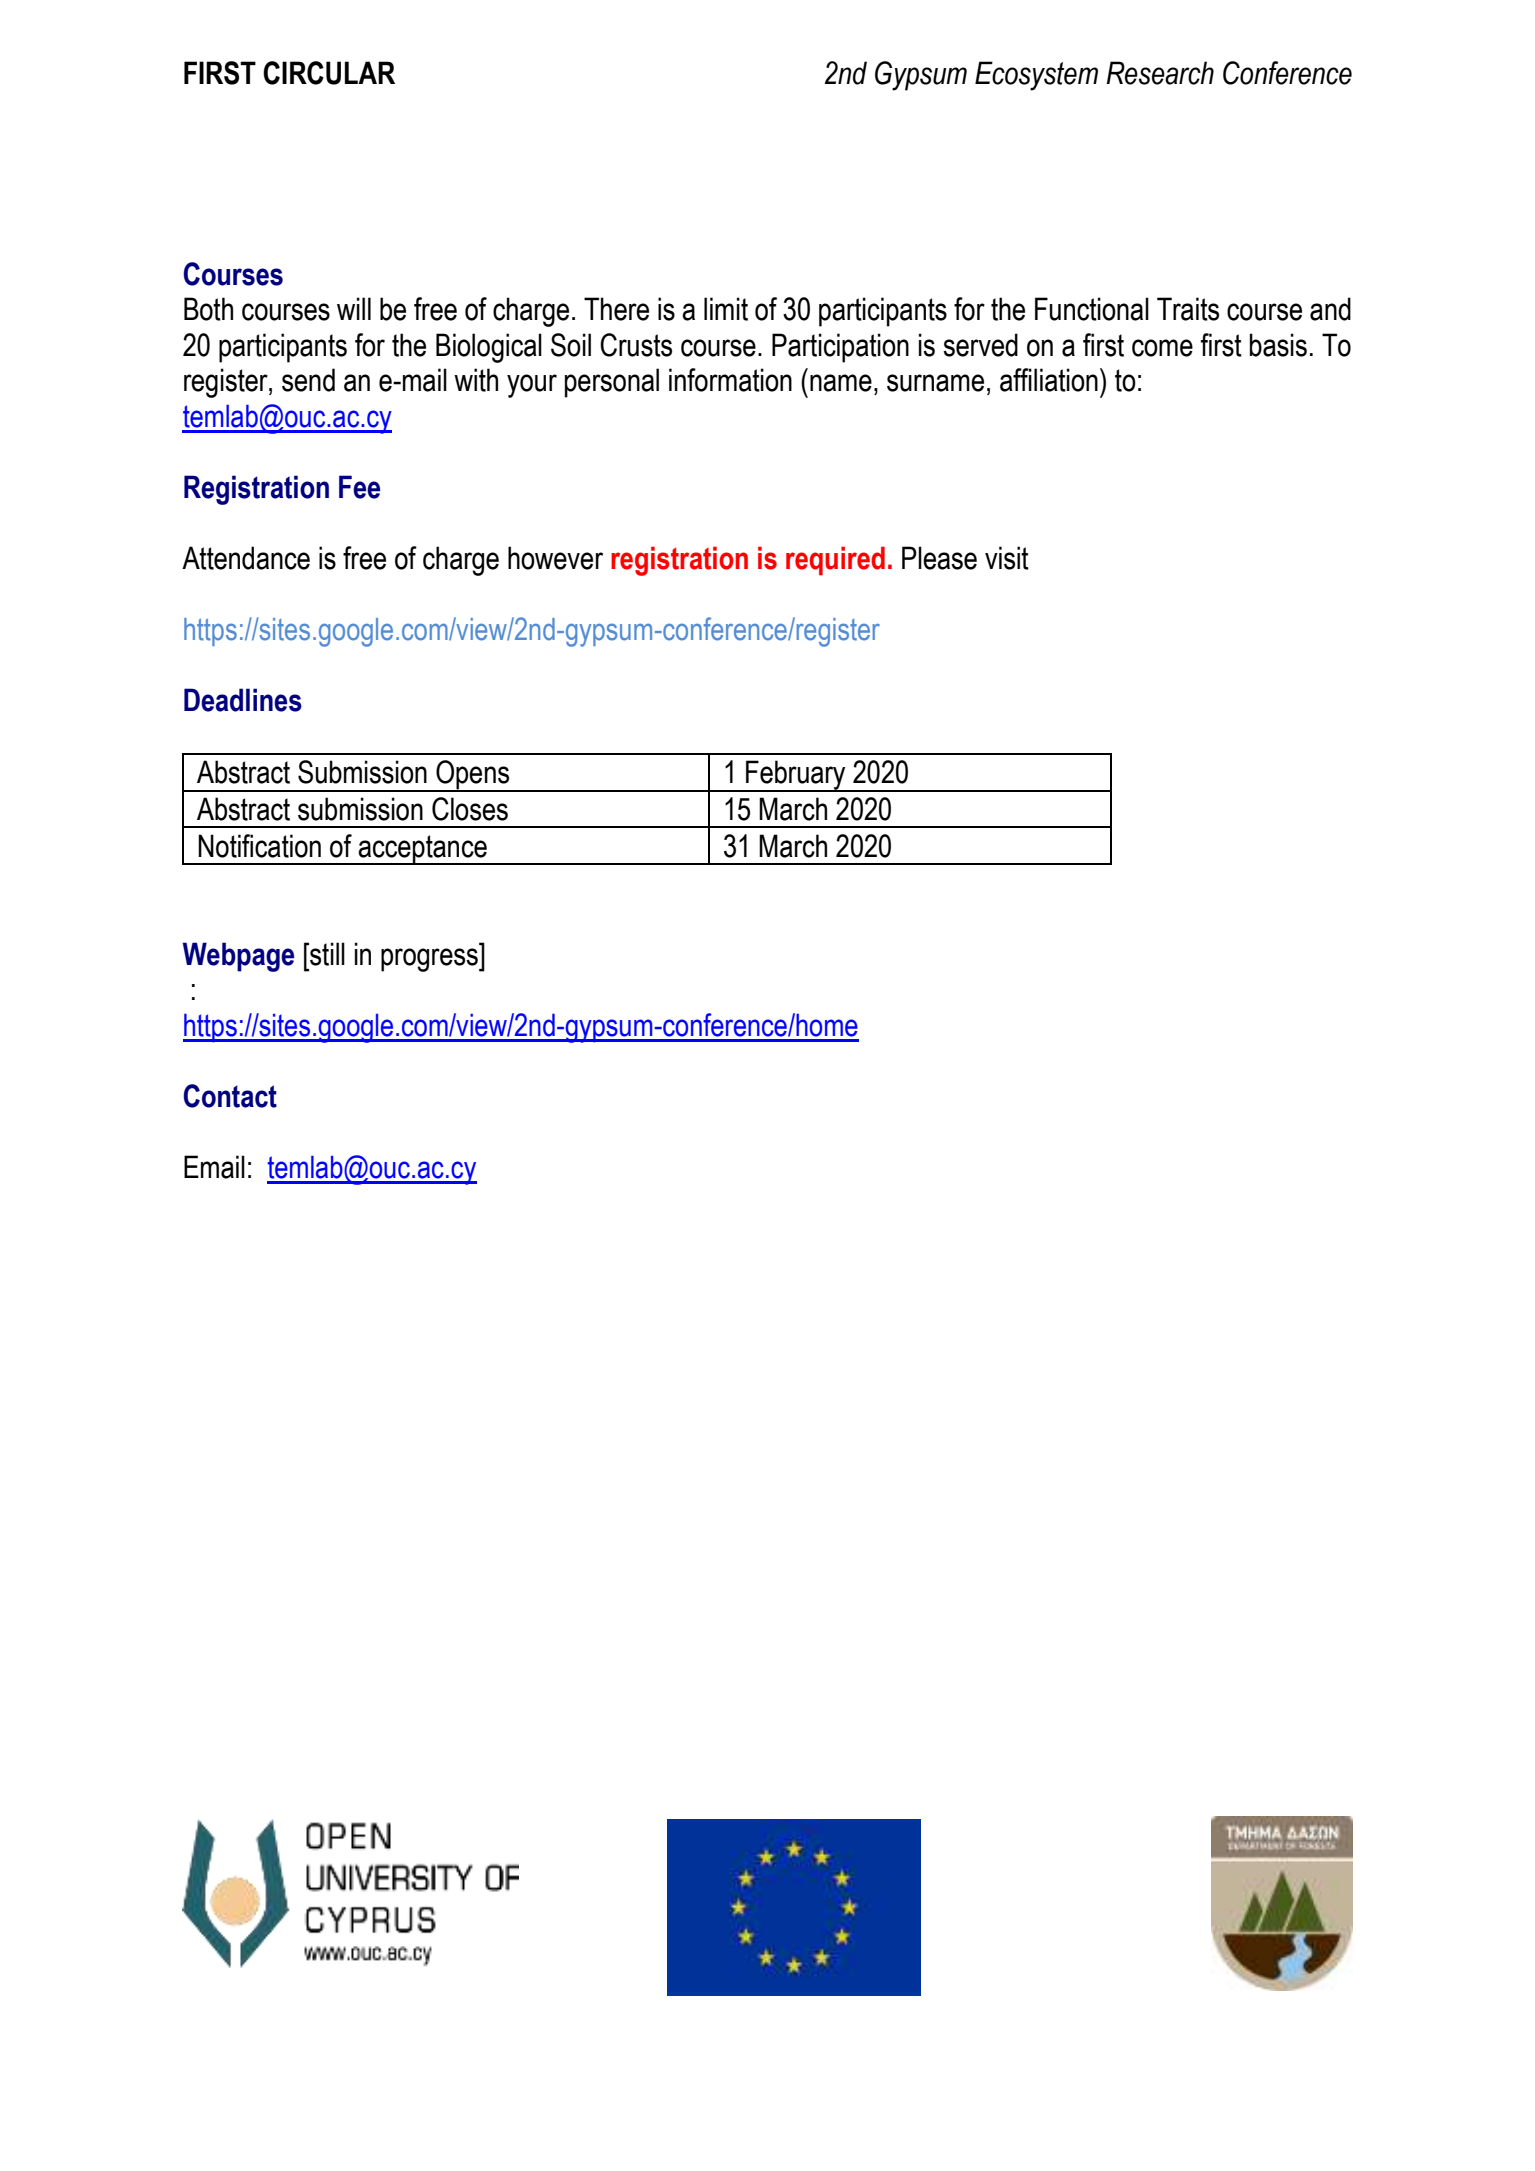 The height and width of the screenshot is (2171, 1535). What do you see at coordinates (329, 73) in the screenshot?
I see `CIRCULAR` at bounding box center [329, 73].
